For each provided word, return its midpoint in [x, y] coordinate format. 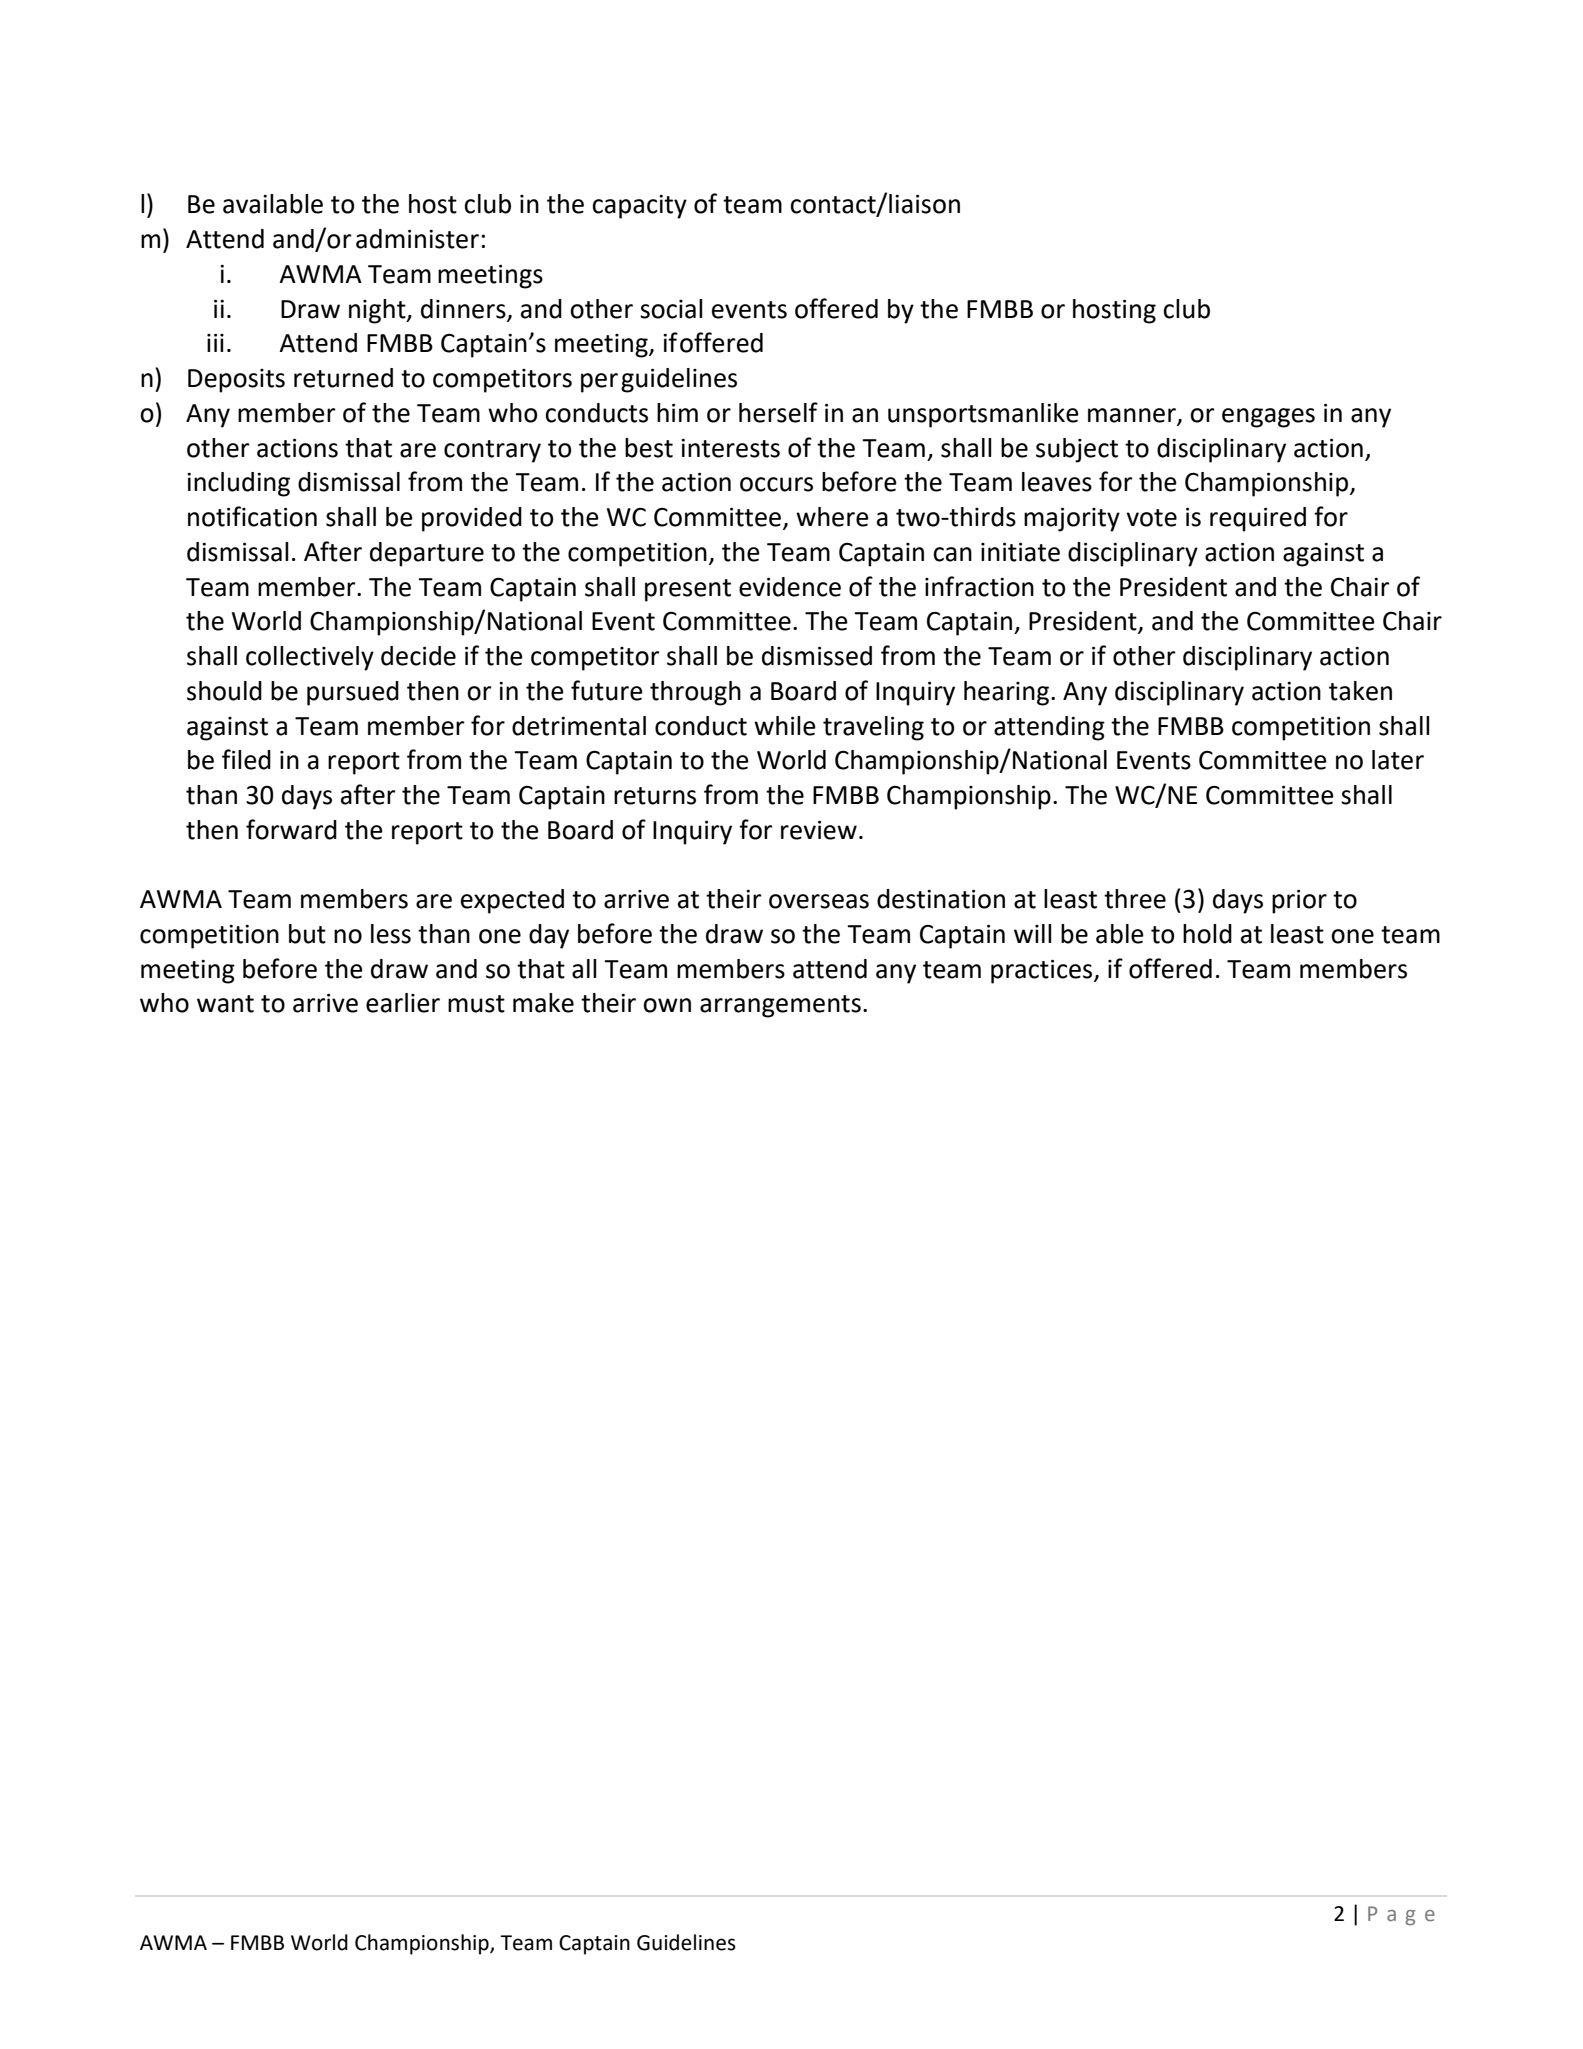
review [819, 830]
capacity [639, 207]
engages [1268, 418]
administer [417, 239]
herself [778, 412]
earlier [403, 1003]
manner [1133, 416]
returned [343, 378]
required [1258, 519]
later [1398, 760]
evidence [790, 587]
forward [291, 829]
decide [418, 656]
